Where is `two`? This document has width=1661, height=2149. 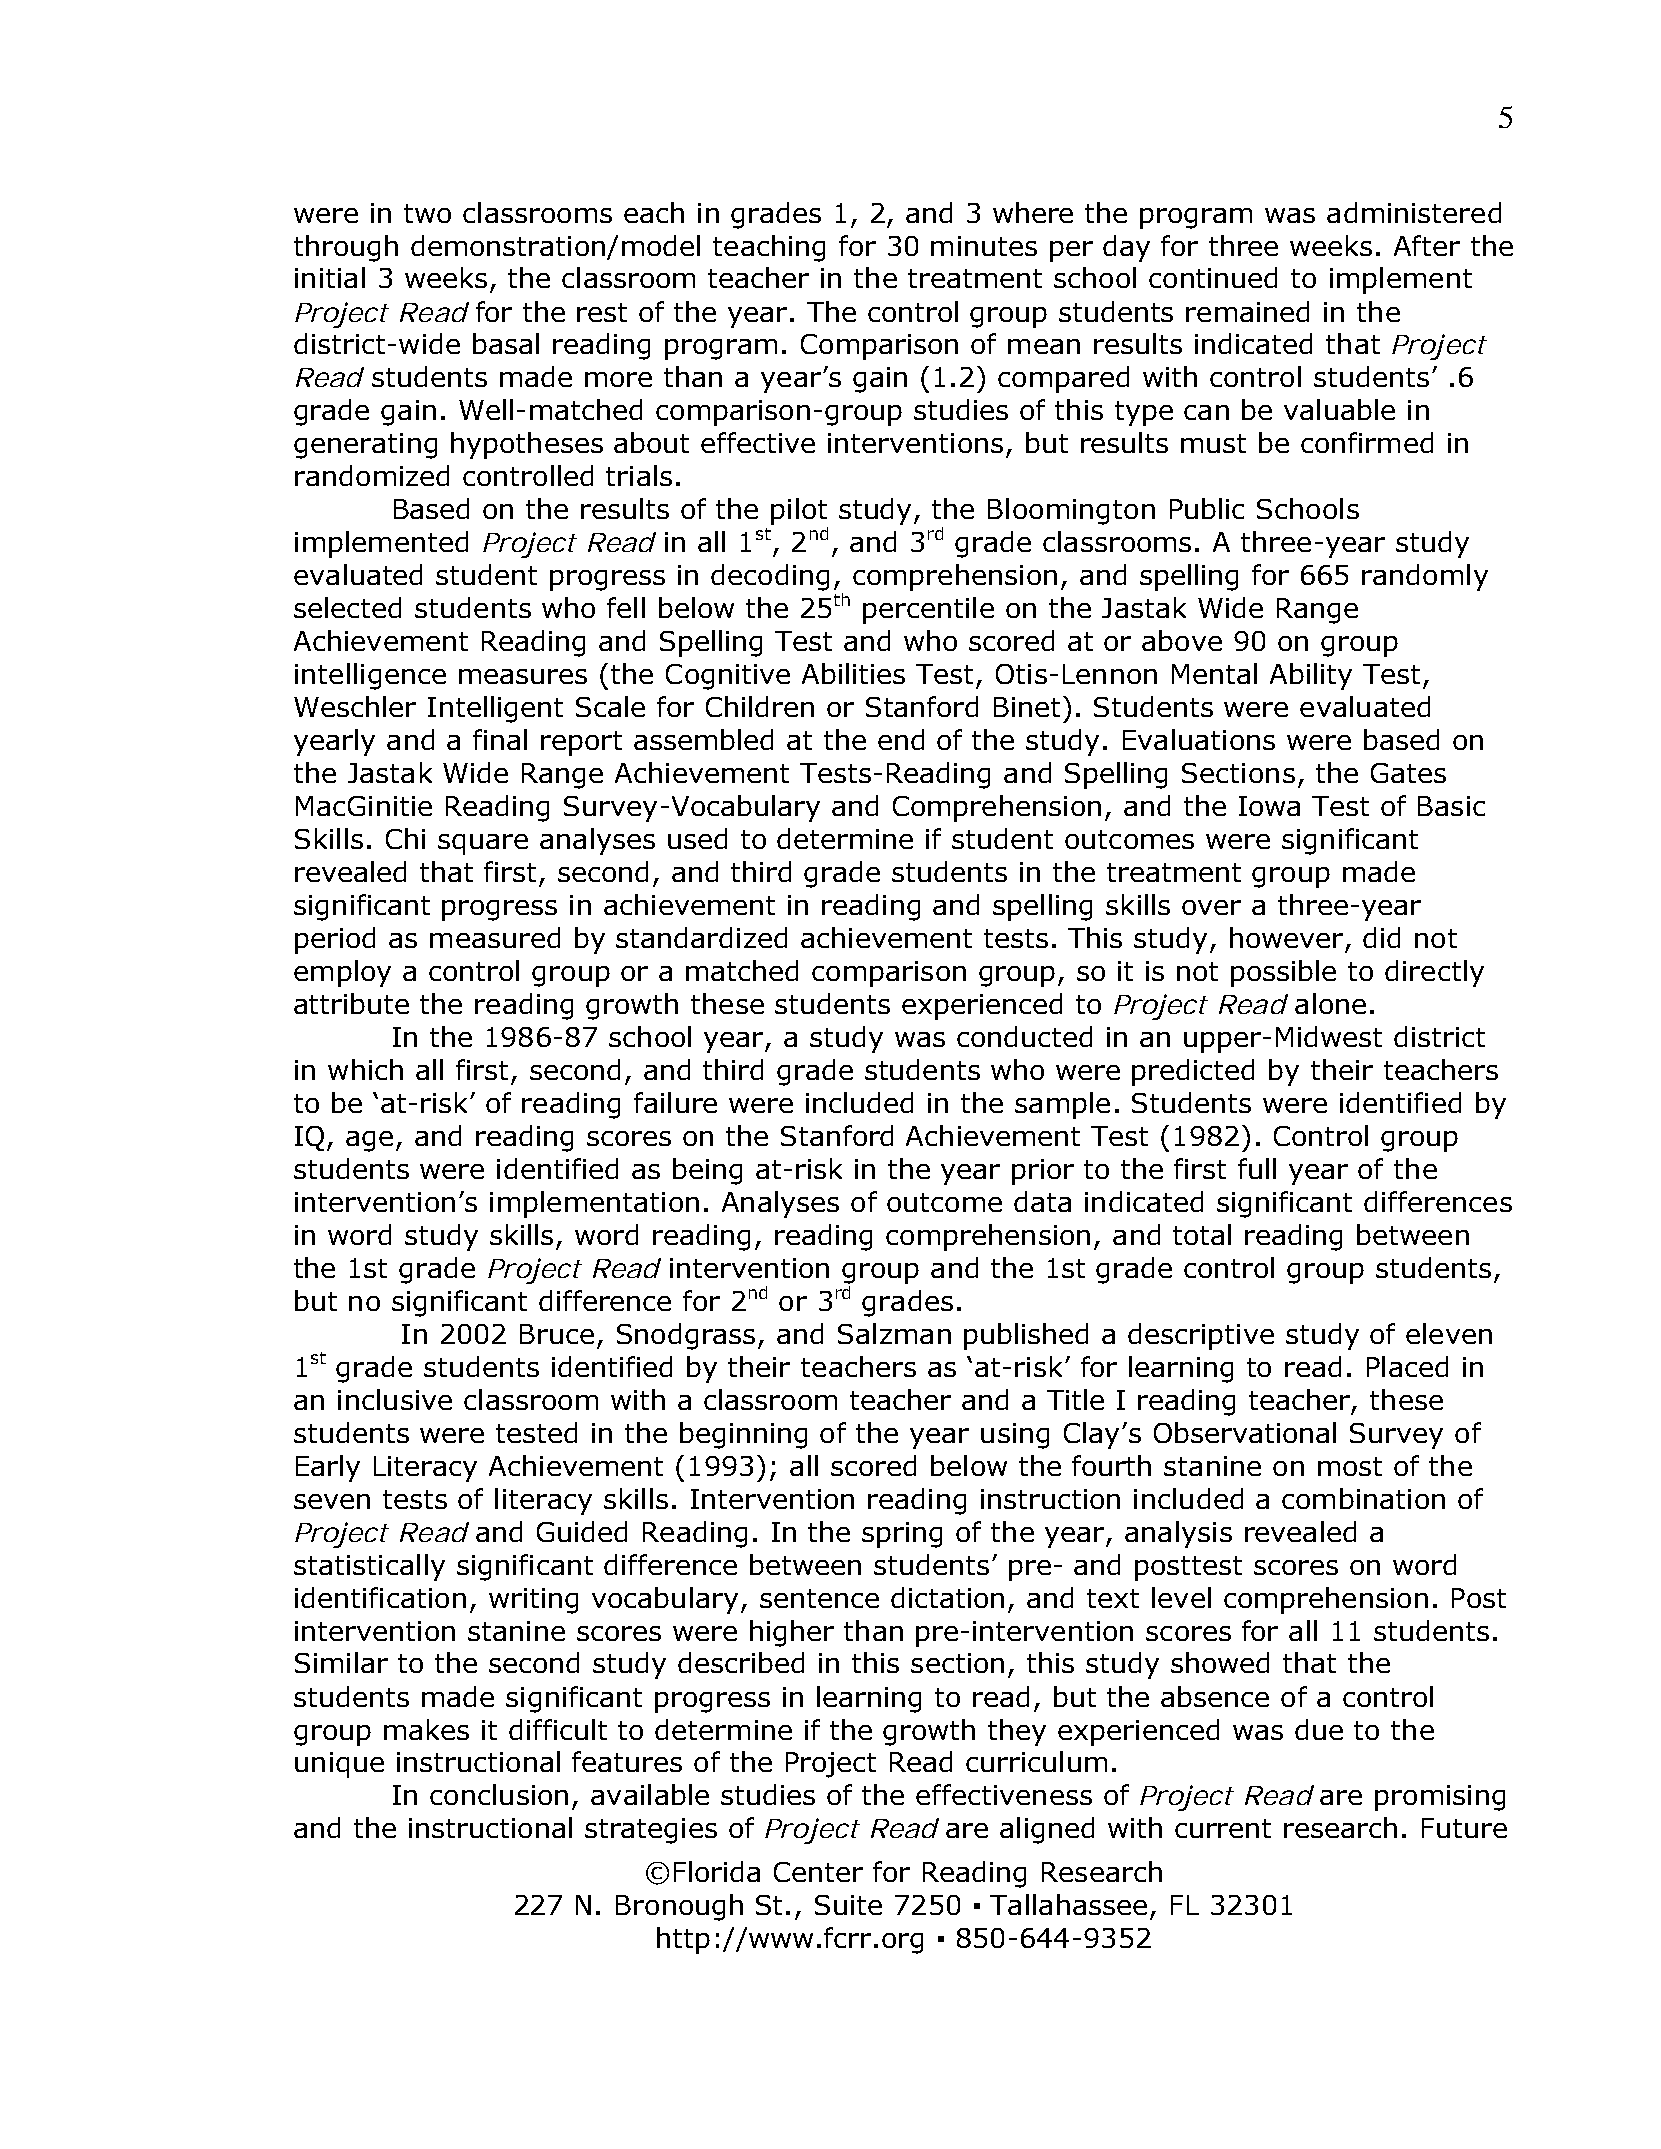
two is located at coordinates (427, 213).
